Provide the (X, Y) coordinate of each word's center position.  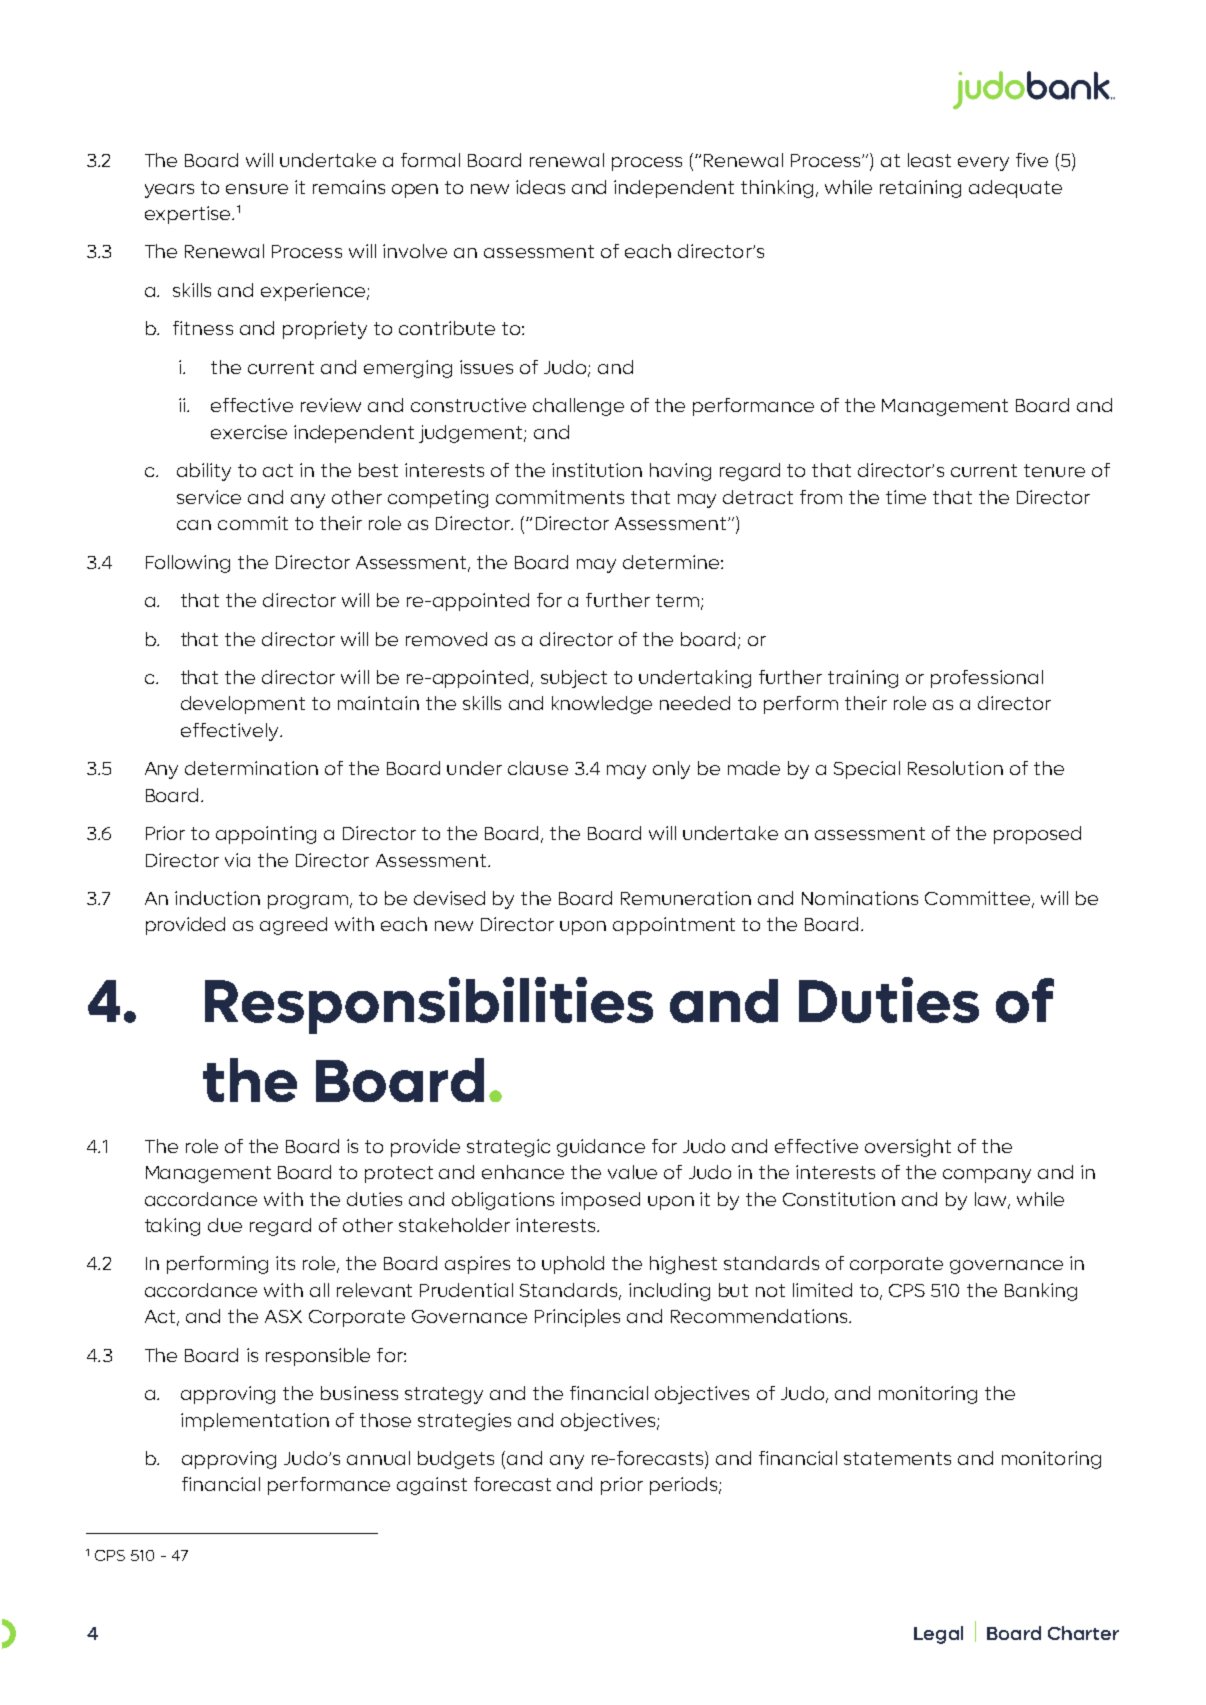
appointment (674, 926)
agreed (293, 926)
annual (378, 1458)
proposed (1037, 835)
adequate (1015, 189)
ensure (257, 189)
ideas (540, 187)
